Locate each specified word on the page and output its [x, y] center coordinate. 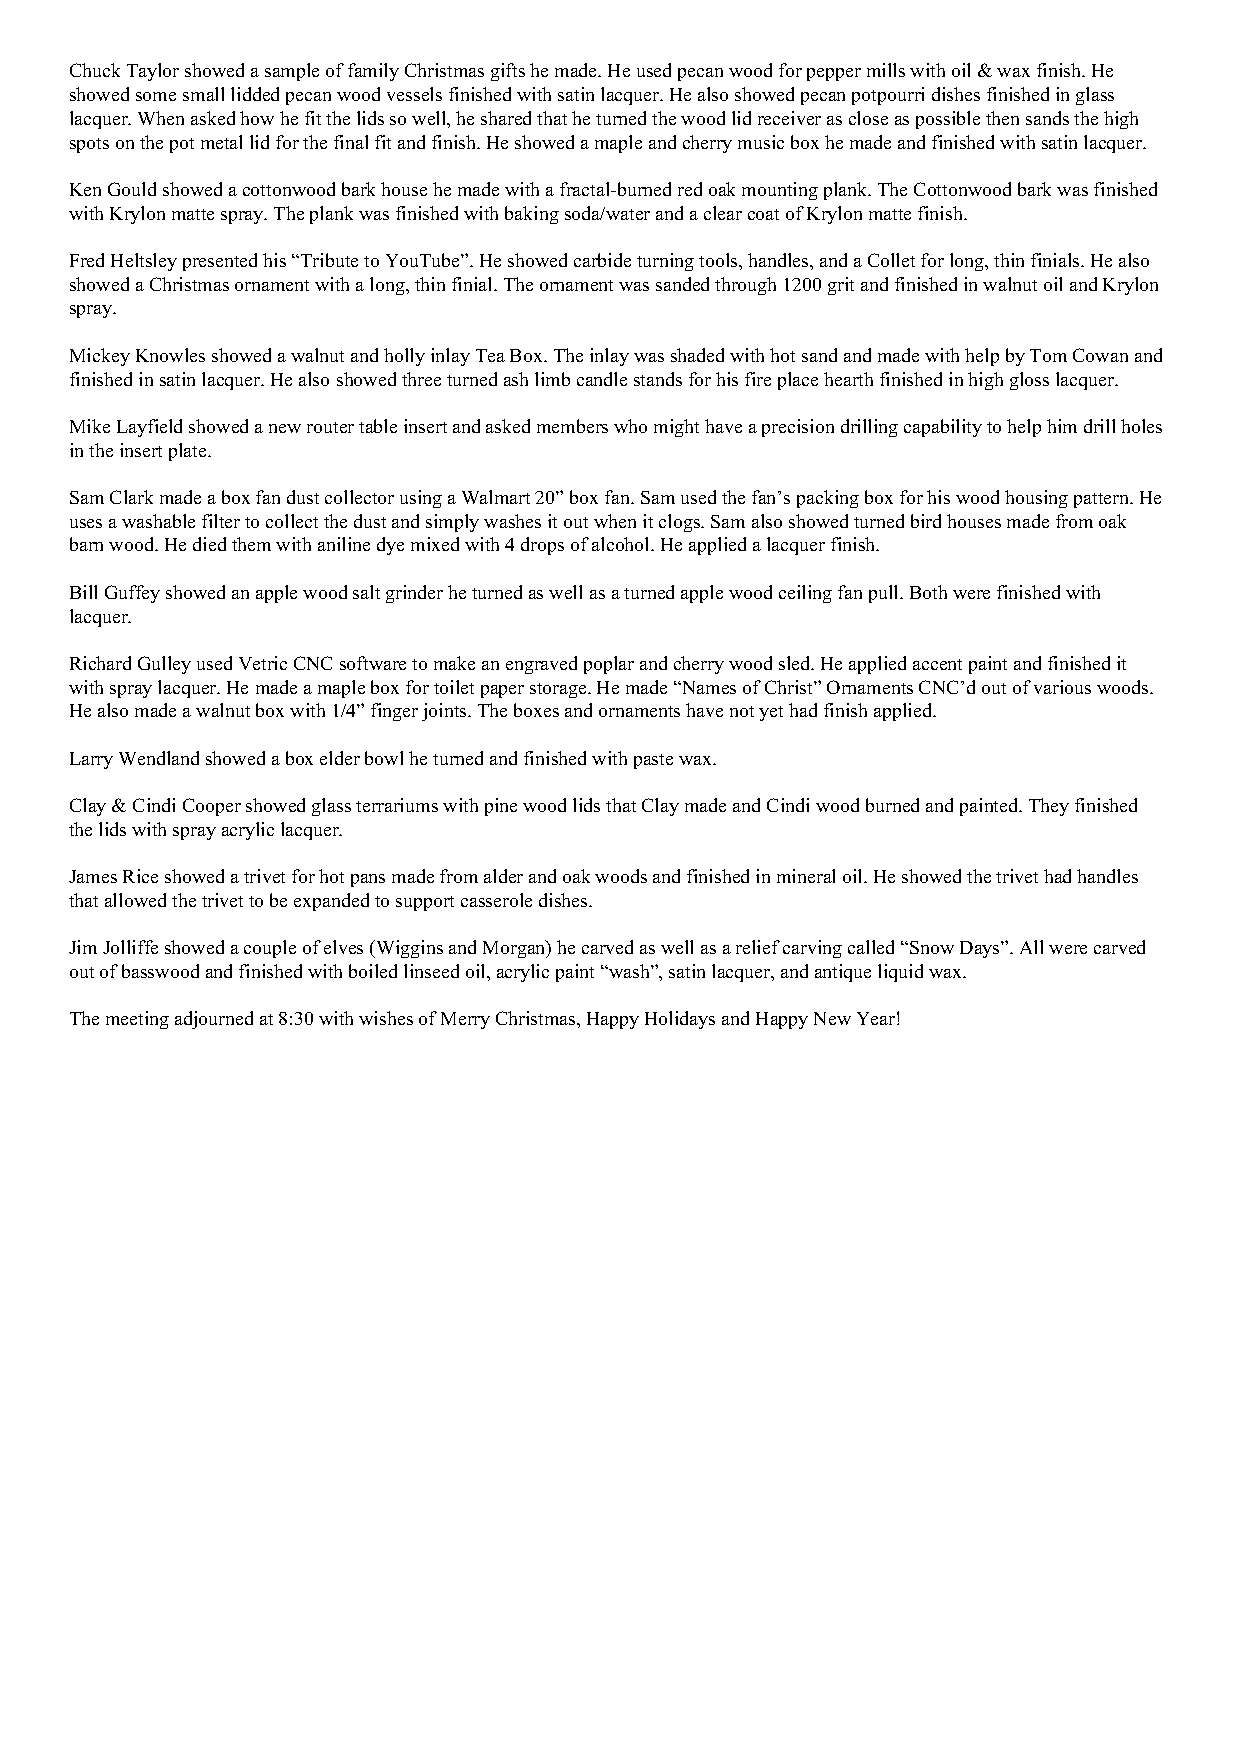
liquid [900, 973]
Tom [1048, 355]
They [1049, 807]
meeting [137, 1020]
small [203, 94]
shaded [697, 355]
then [1002, 118]
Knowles [170, 355]
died [209, 544]
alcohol [622, 544]
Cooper [212, 807]
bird [926, 521]
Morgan [515, 949]
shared [506, 118]
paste [653, 761]
